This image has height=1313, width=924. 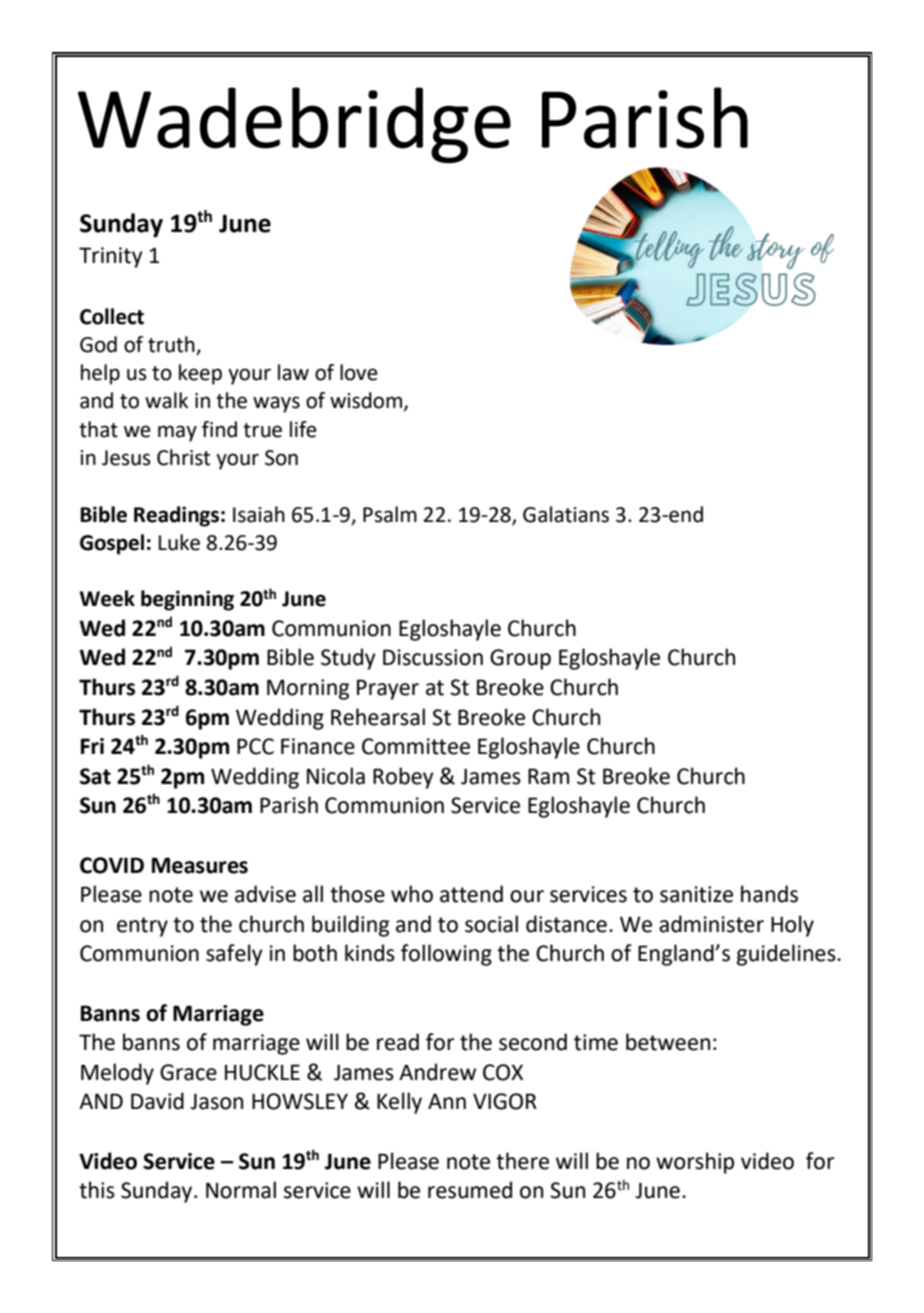 What do you see at coordinates (142, 927) in the image?
I see `entry` at bounding box center [142, 927].
